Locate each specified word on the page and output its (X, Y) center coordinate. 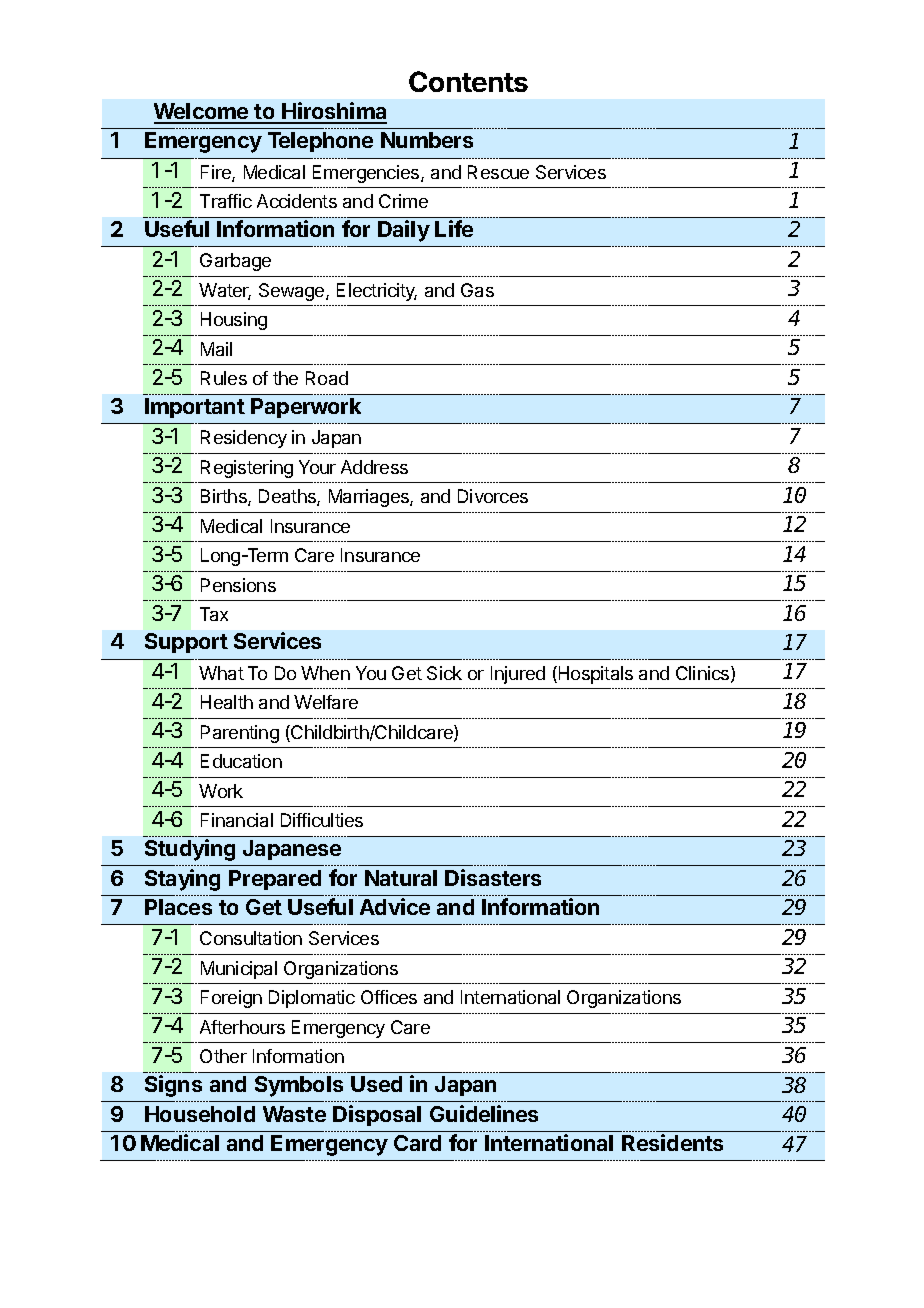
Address (374, 467)
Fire (217, 173)
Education (241, 761)
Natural (401, 878)
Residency (244, 439)
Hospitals (594, 675)
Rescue (498, 172)
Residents (672, 1142)
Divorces (493, 496)
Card (417, 1143)
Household (200, 1114)
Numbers (427, 140)
